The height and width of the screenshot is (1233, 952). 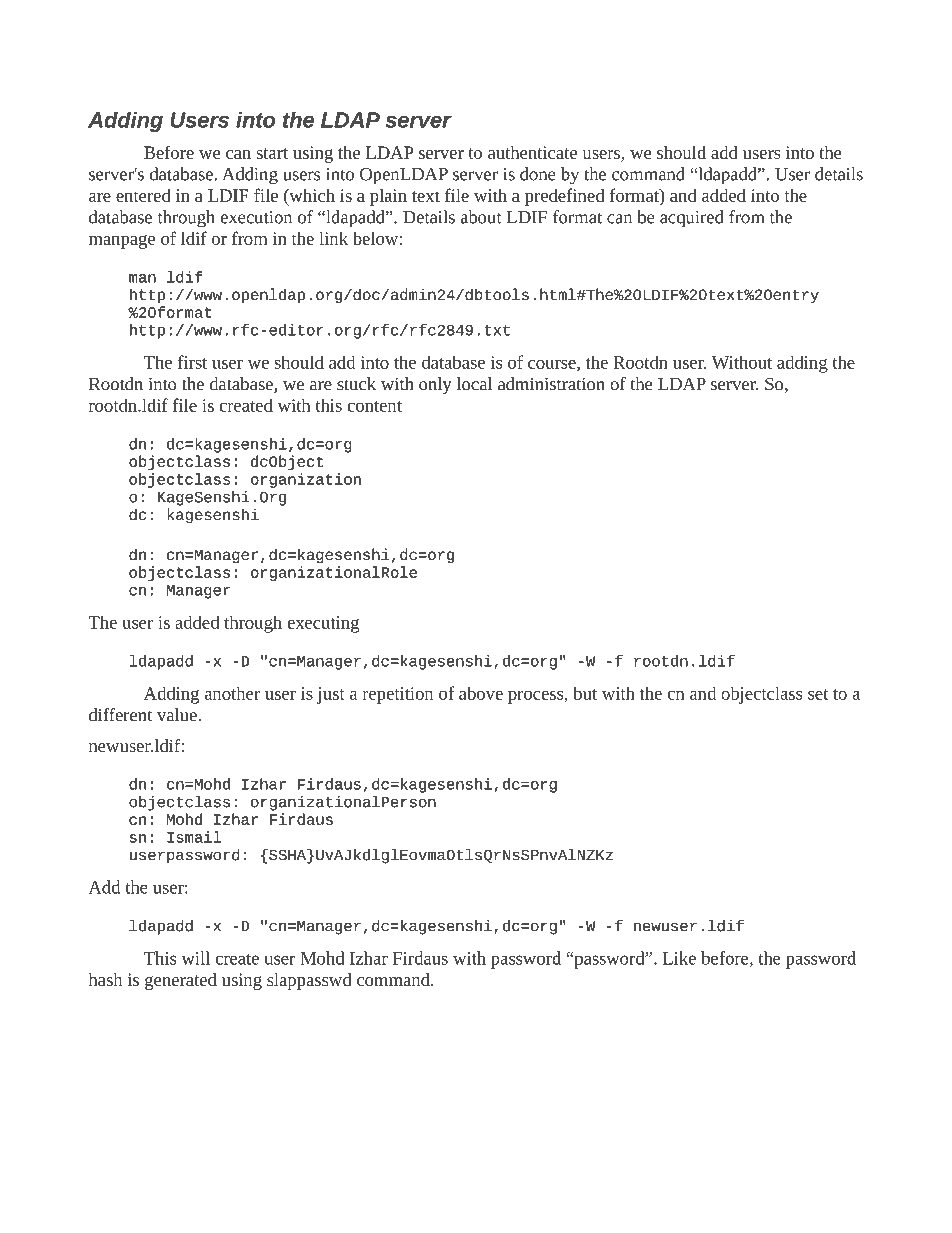 I want to click on only, so click(x=435, y=385).
